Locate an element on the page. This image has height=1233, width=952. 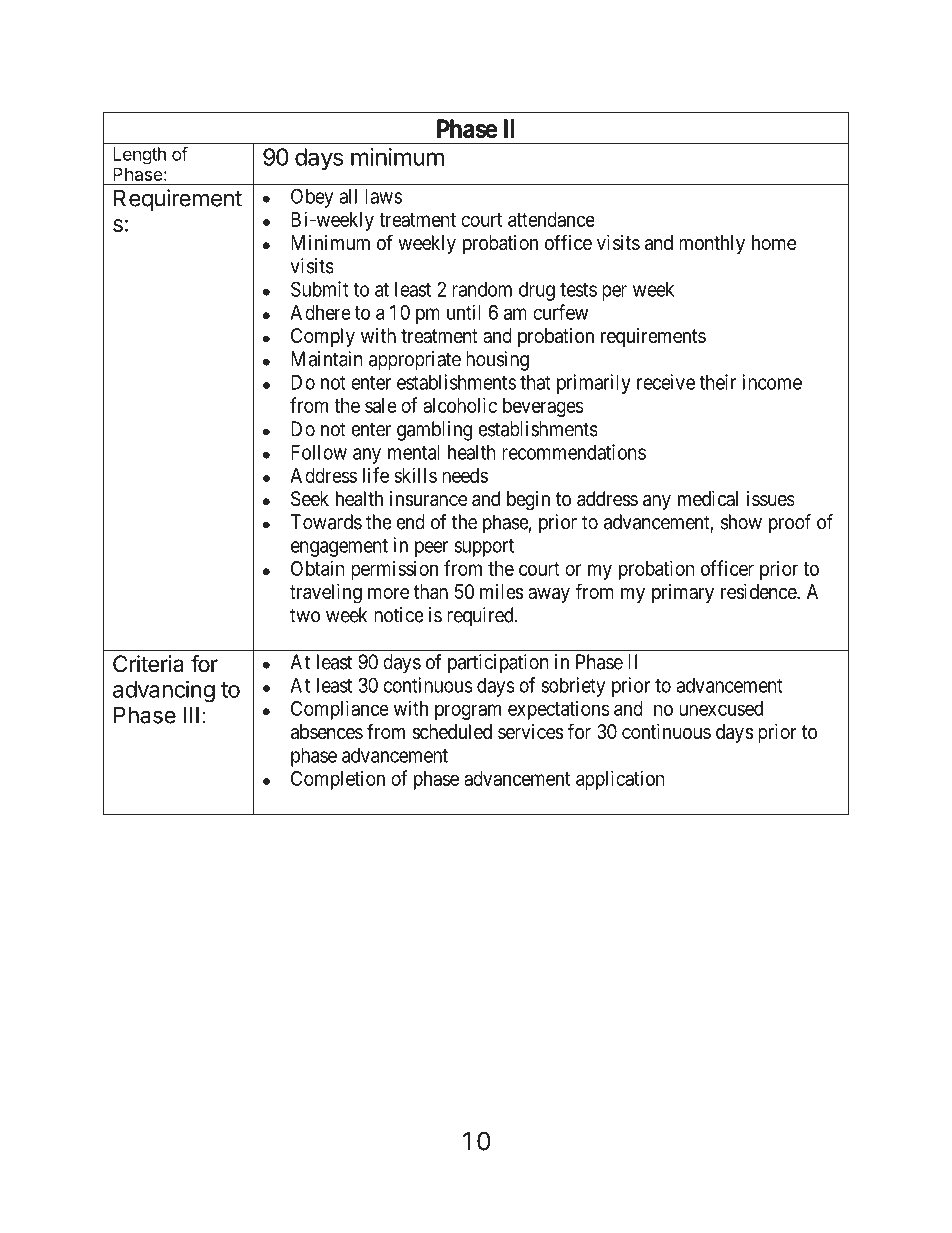
monthly is located at coordinates (712, 244).
